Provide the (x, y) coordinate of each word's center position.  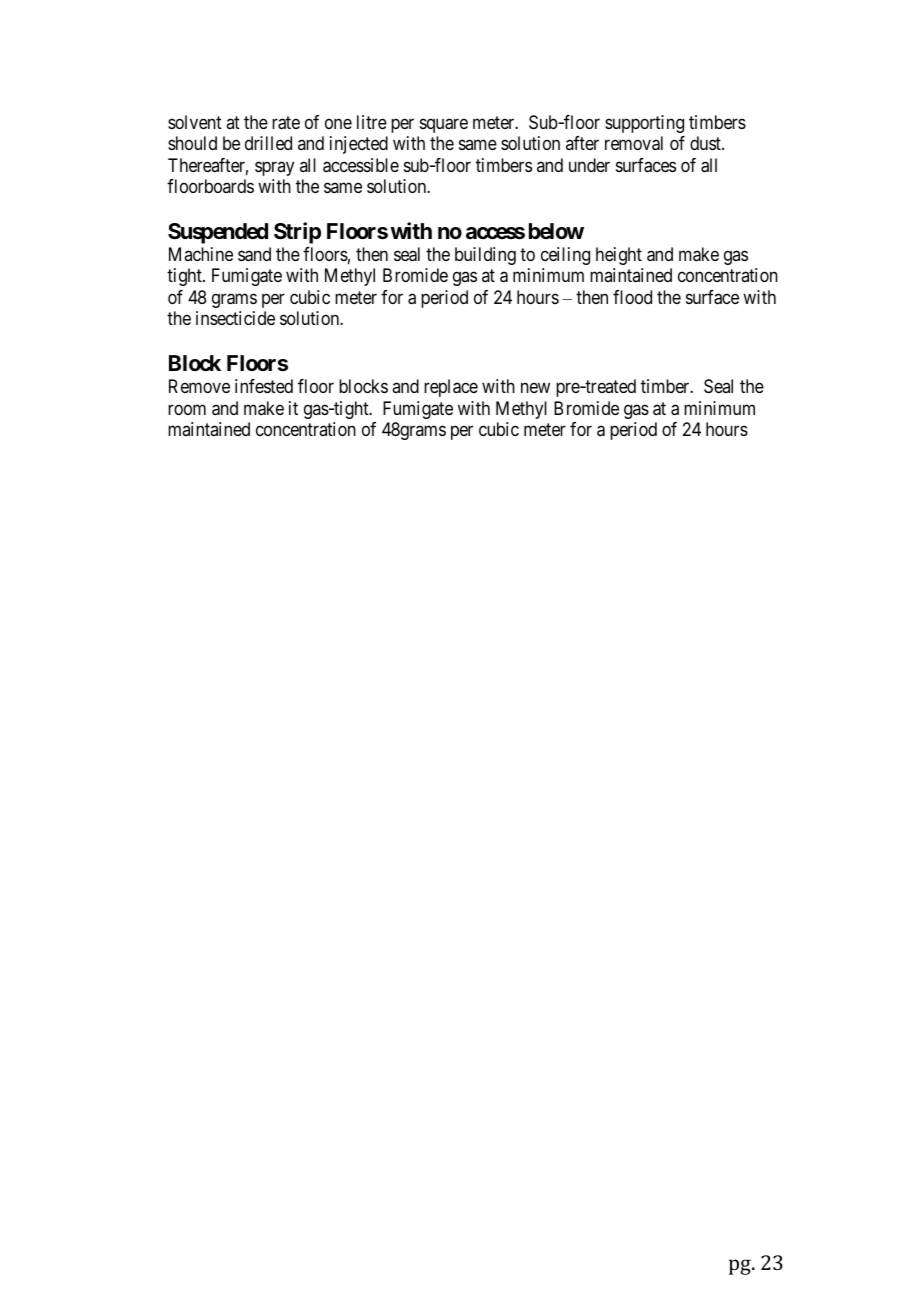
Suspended (218, 233)
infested (264, 386)
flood (632, 297)
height (619, 256)
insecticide (235, 318)
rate (286, 123)
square (444, 125)
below (556, 231)
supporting (644, 124)
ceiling (565, 256)
